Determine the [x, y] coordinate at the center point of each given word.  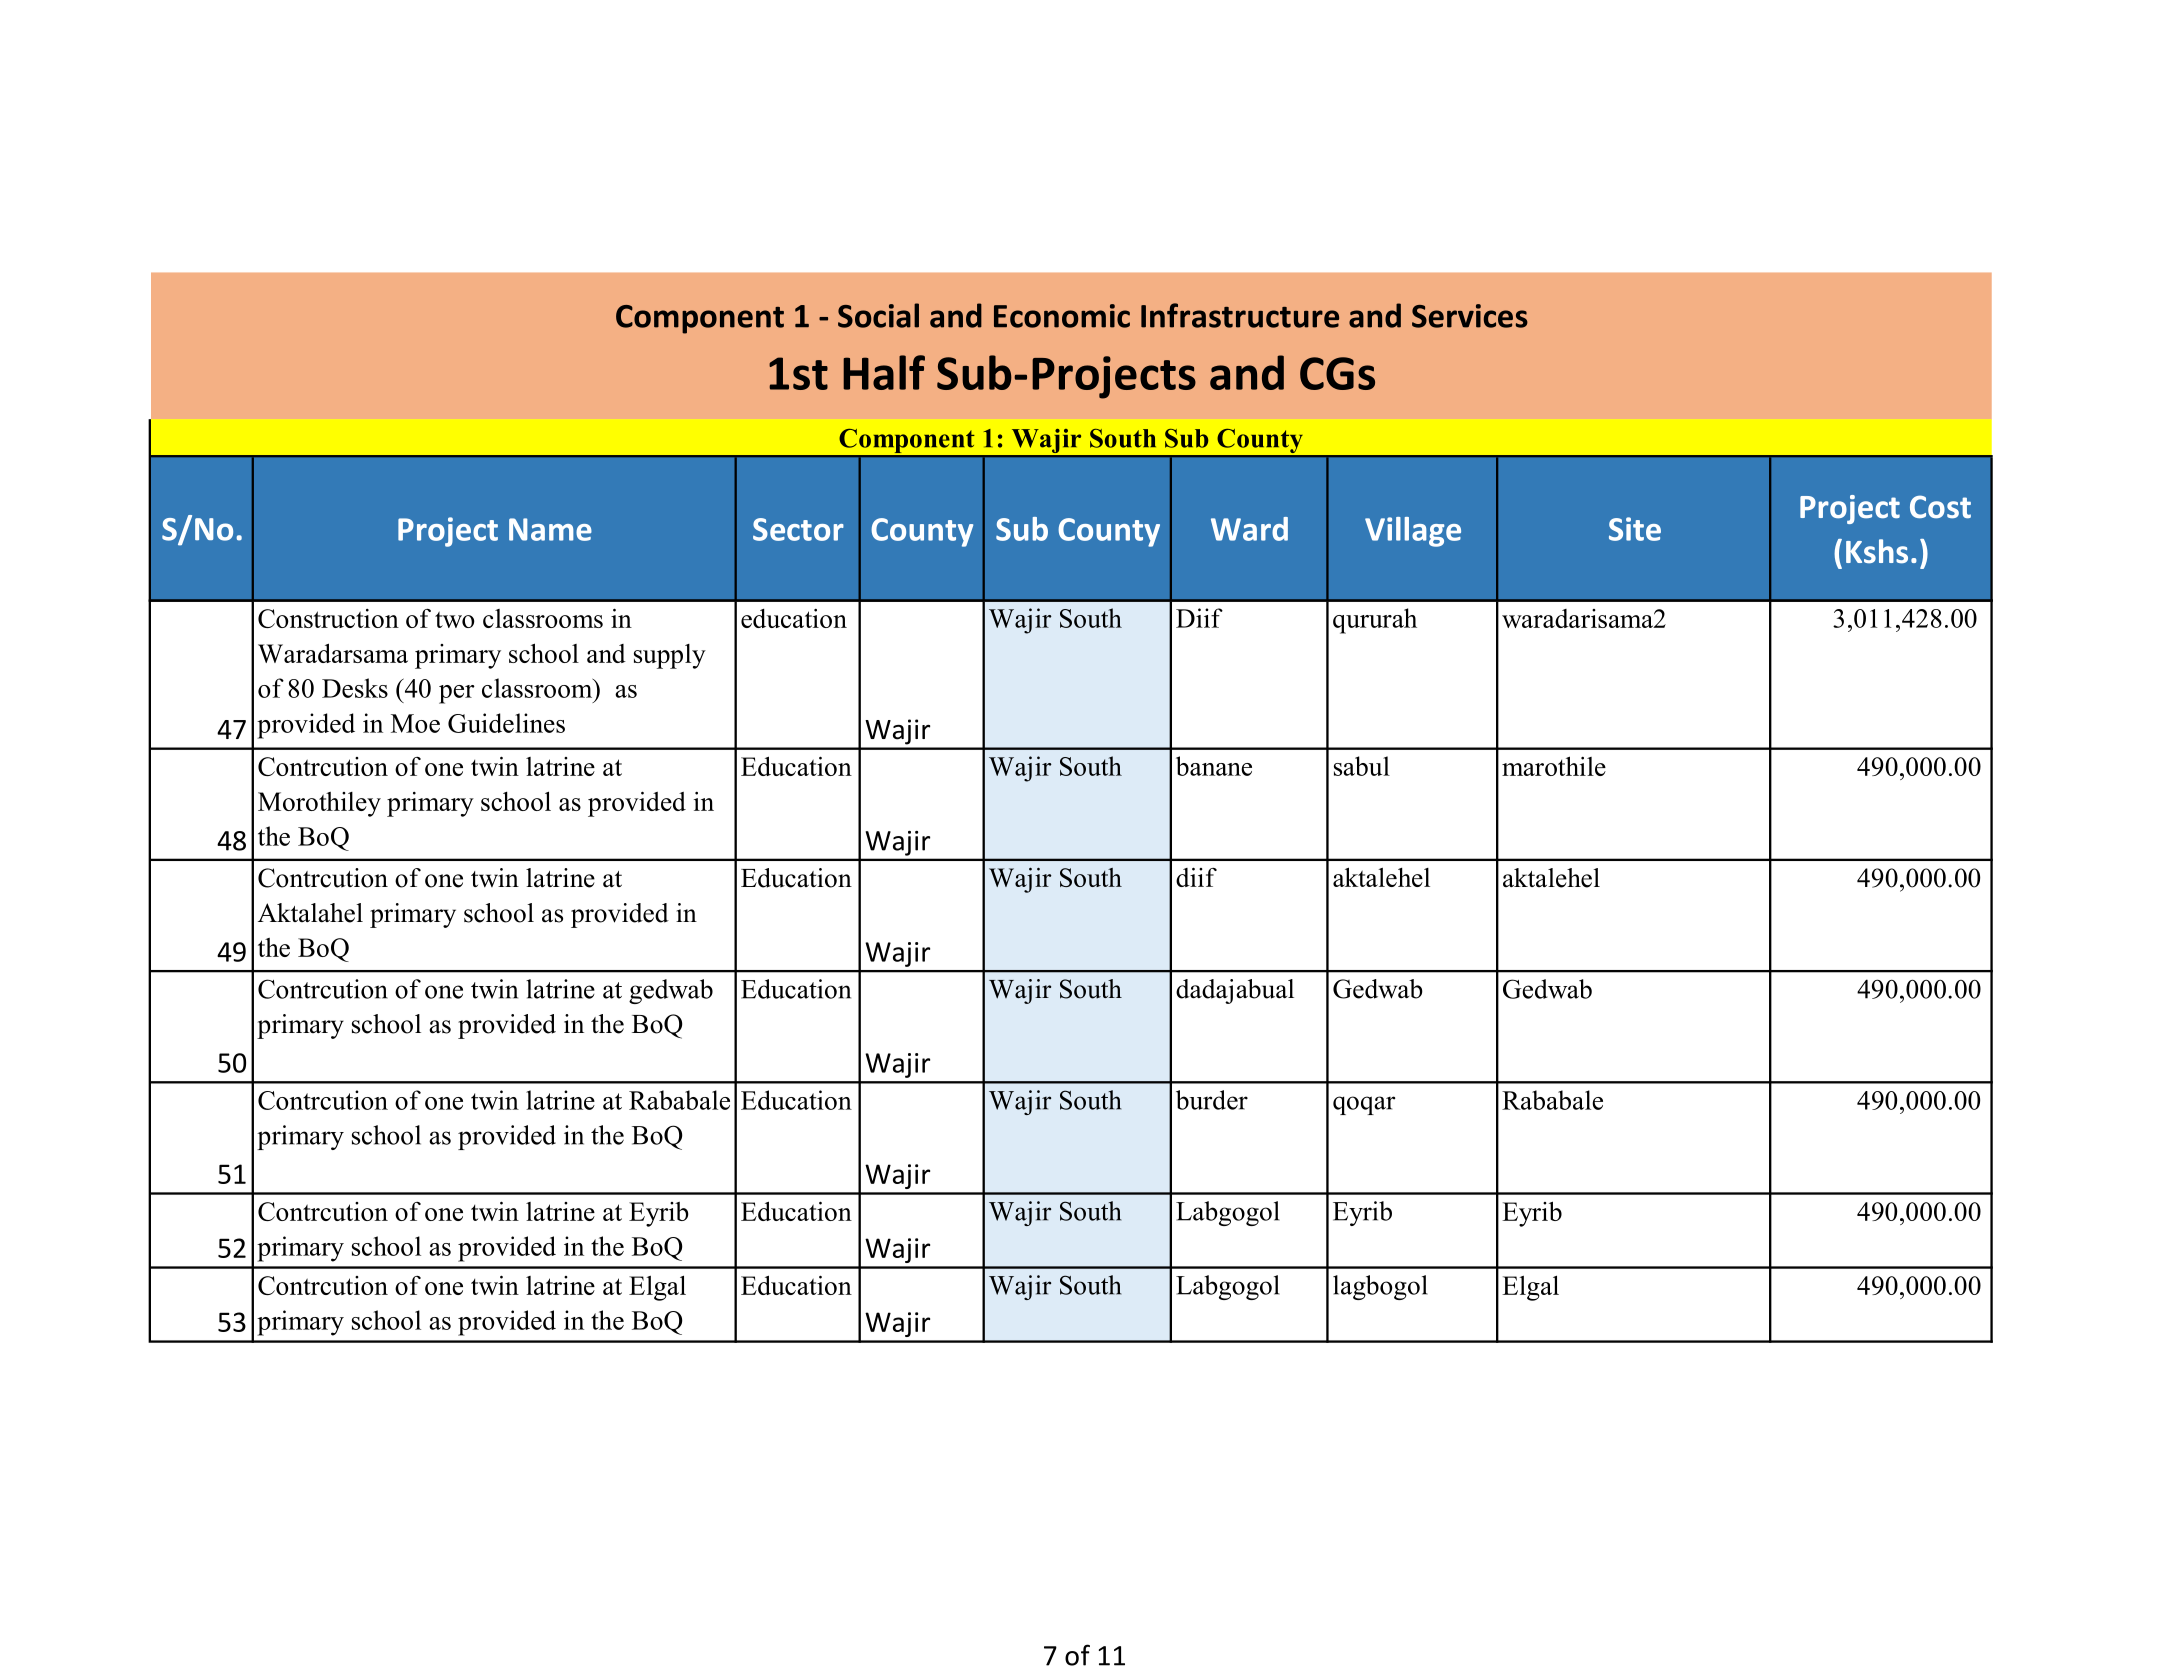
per [457, 694]
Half [884, 372]
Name [550, 529]
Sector [798, 529]
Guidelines [506, 723]
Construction [328, 618]
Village [1413, 532]
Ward [1249, 529]
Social [878, 315]
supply [670, 656]
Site [1635, 529]
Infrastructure [1240, 315]
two [455, 619]
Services [1470, 316]
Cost [1940, 507]
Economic [1062, 316]
